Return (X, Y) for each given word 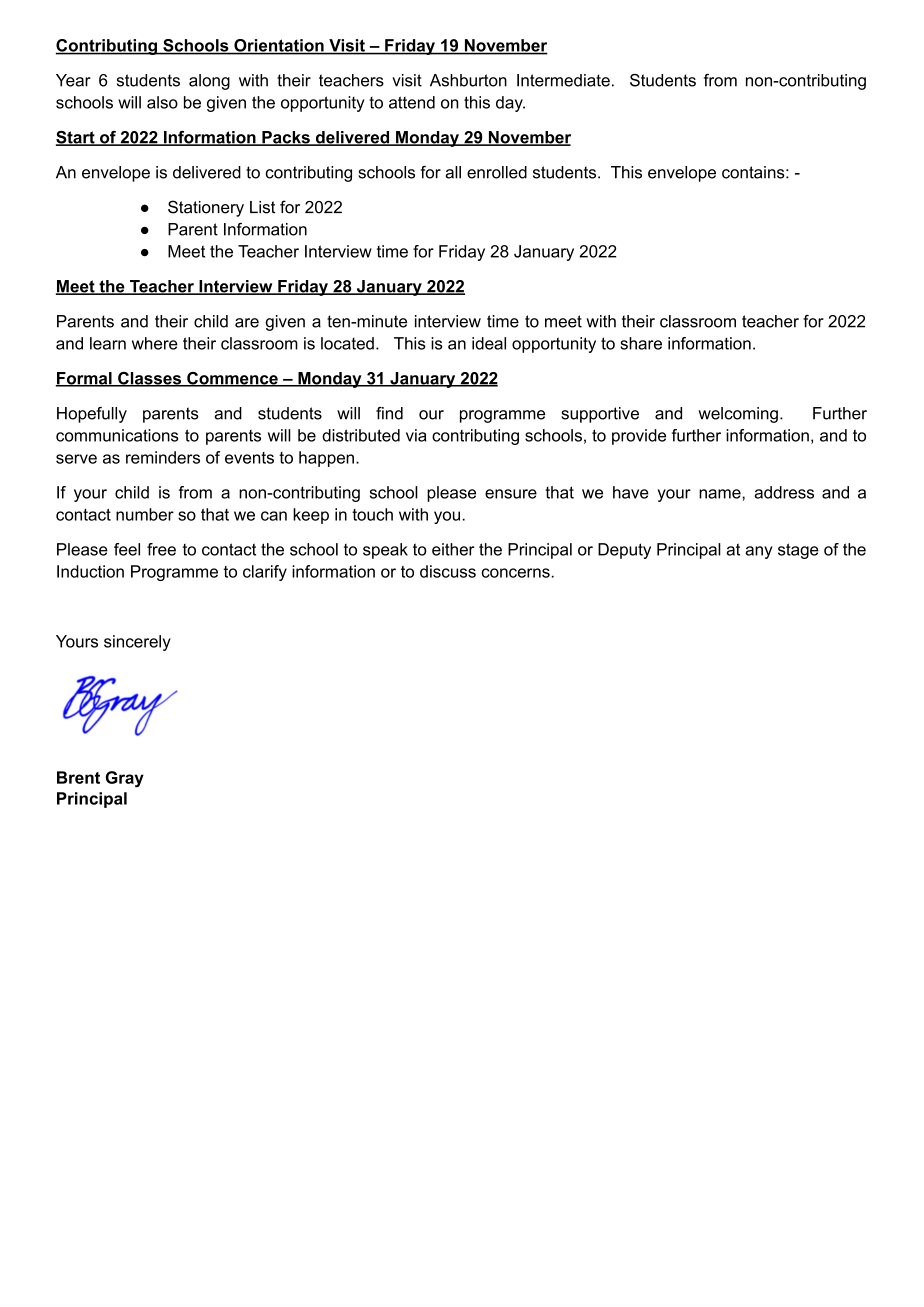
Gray (125, 779)
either (453, 549)
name (721, 494)
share (641, 343)
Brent (78, 777)
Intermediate (563, 80)
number (145, 514)
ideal (489, 343)
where (155, 343)
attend (412, 102)
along (209, 82)
